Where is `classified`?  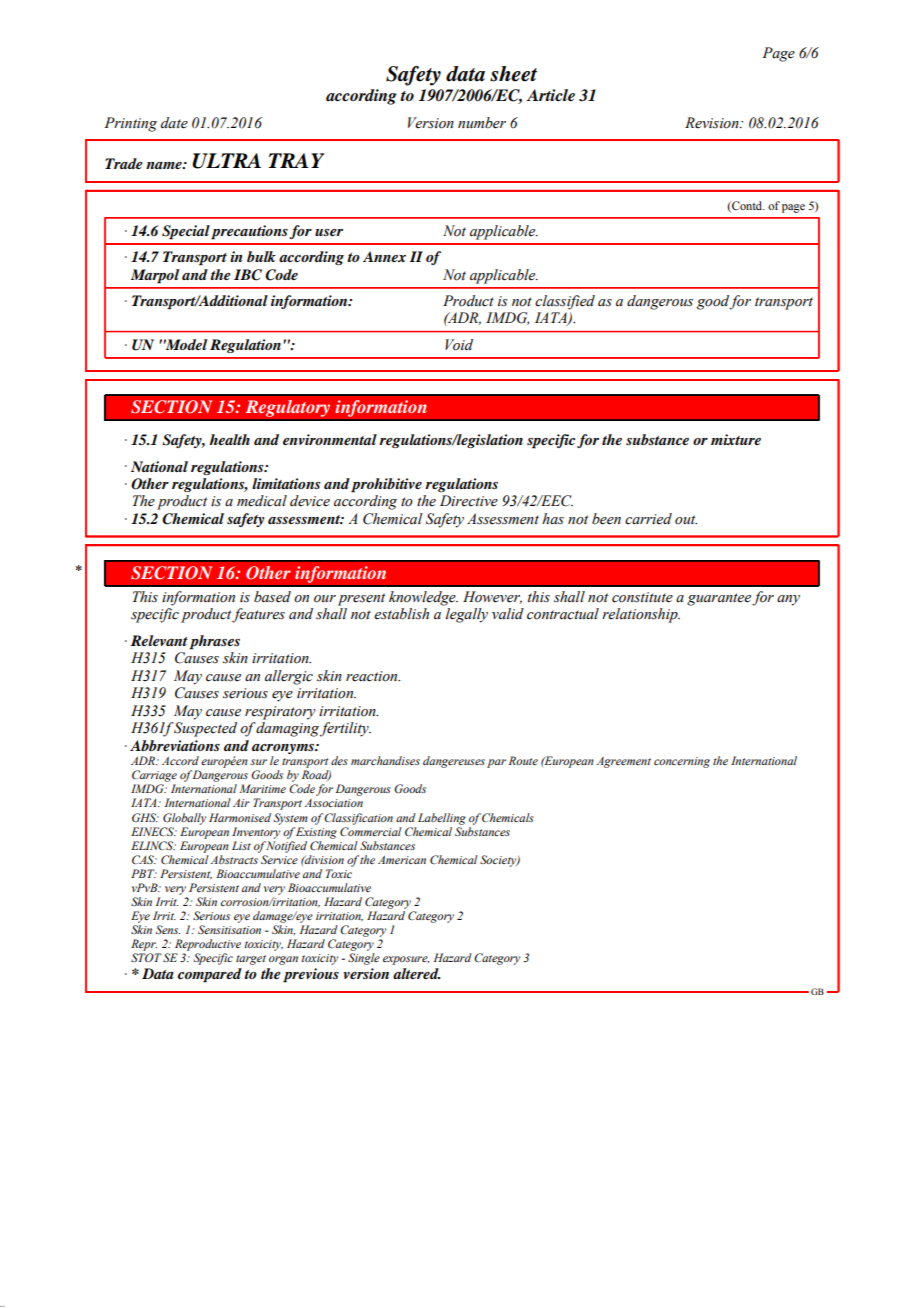 classified is located at coordinates (565, 302).
